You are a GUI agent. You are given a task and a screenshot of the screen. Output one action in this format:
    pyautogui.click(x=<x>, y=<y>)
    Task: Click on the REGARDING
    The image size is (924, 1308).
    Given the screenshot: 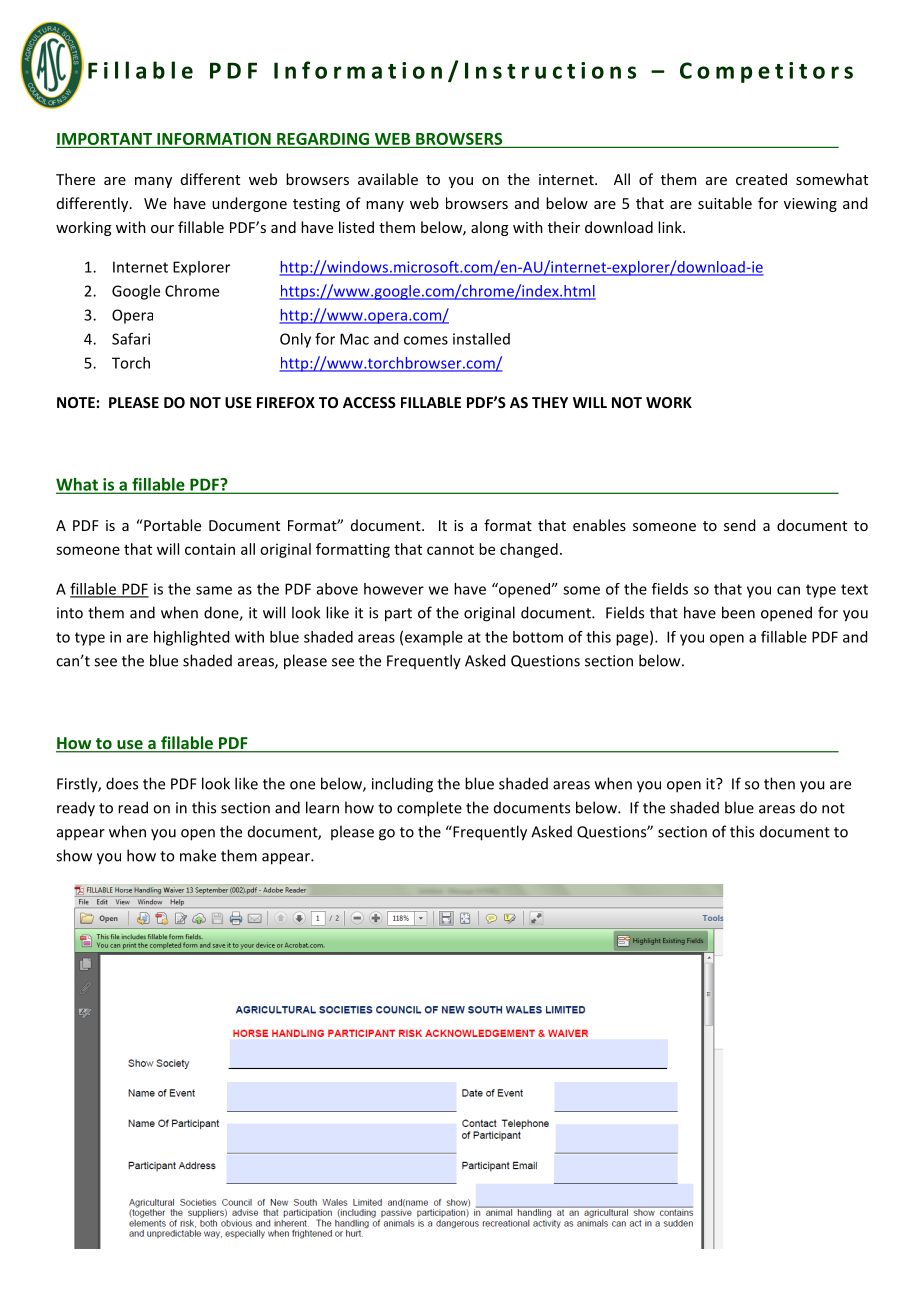 What is the action you would take?
    pyautogui.click(x=323, y=139)
